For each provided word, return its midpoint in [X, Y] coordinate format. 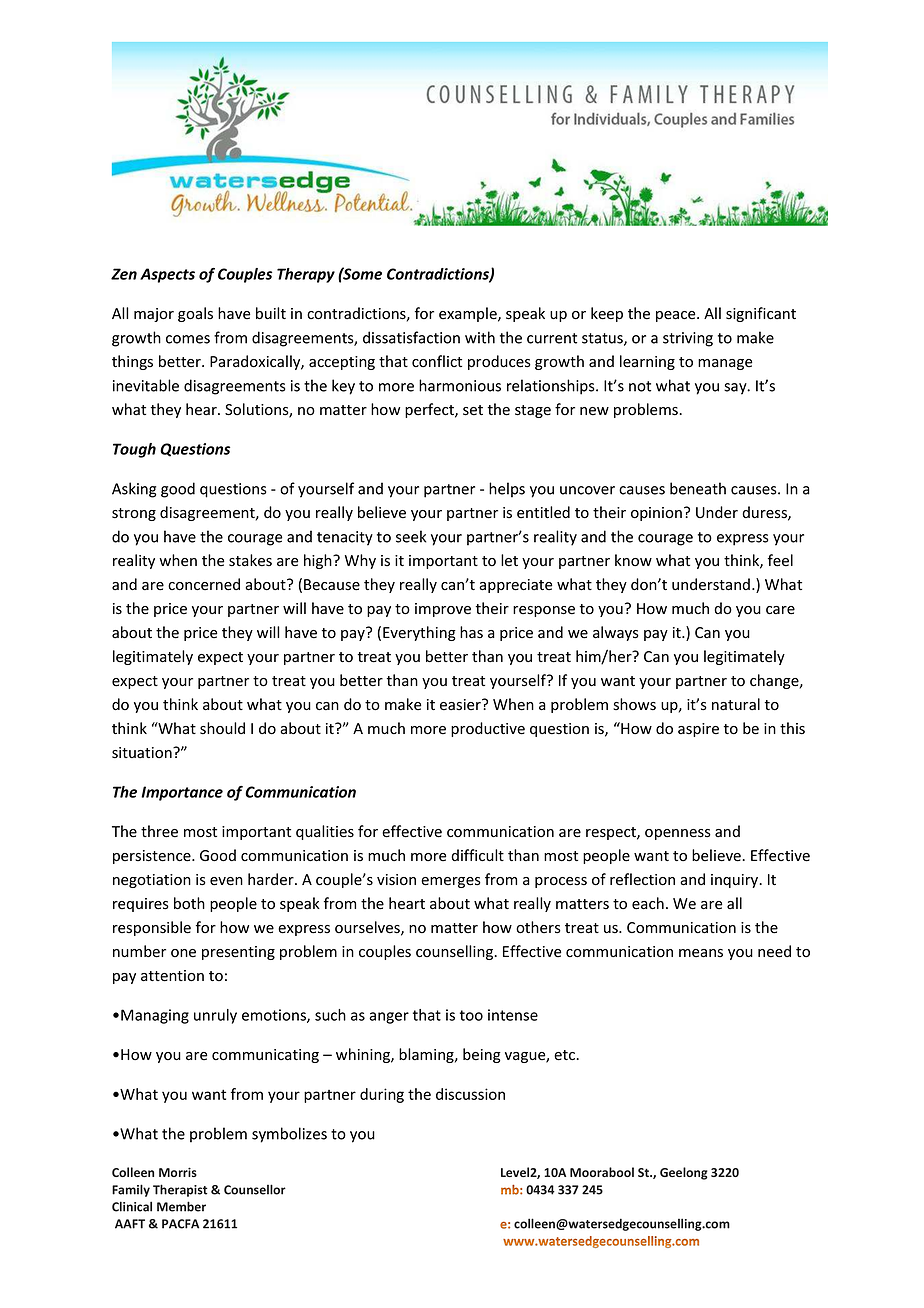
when [178, 560]
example [469, 314]
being [482, 1055]
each [648, 903]
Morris [178, 1172]
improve [443, 610]
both [189, 903]
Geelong [684, 1173]
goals [195, 314]
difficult [477, 855]
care [780, 610]
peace [677, 316]
